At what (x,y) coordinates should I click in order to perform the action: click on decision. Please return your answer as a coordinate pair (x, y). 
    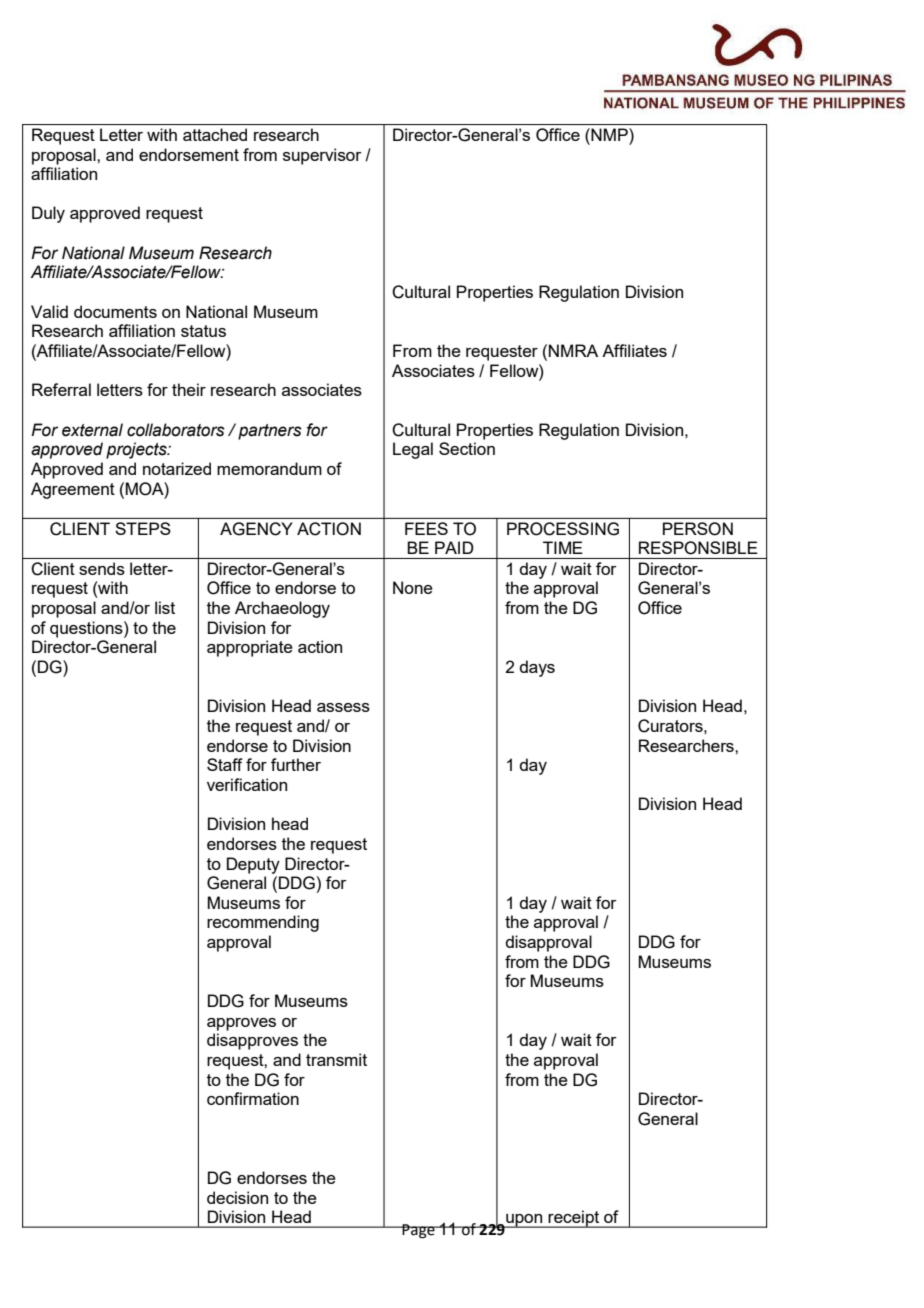
    Looking at the image, I should click on (237, 1197).
